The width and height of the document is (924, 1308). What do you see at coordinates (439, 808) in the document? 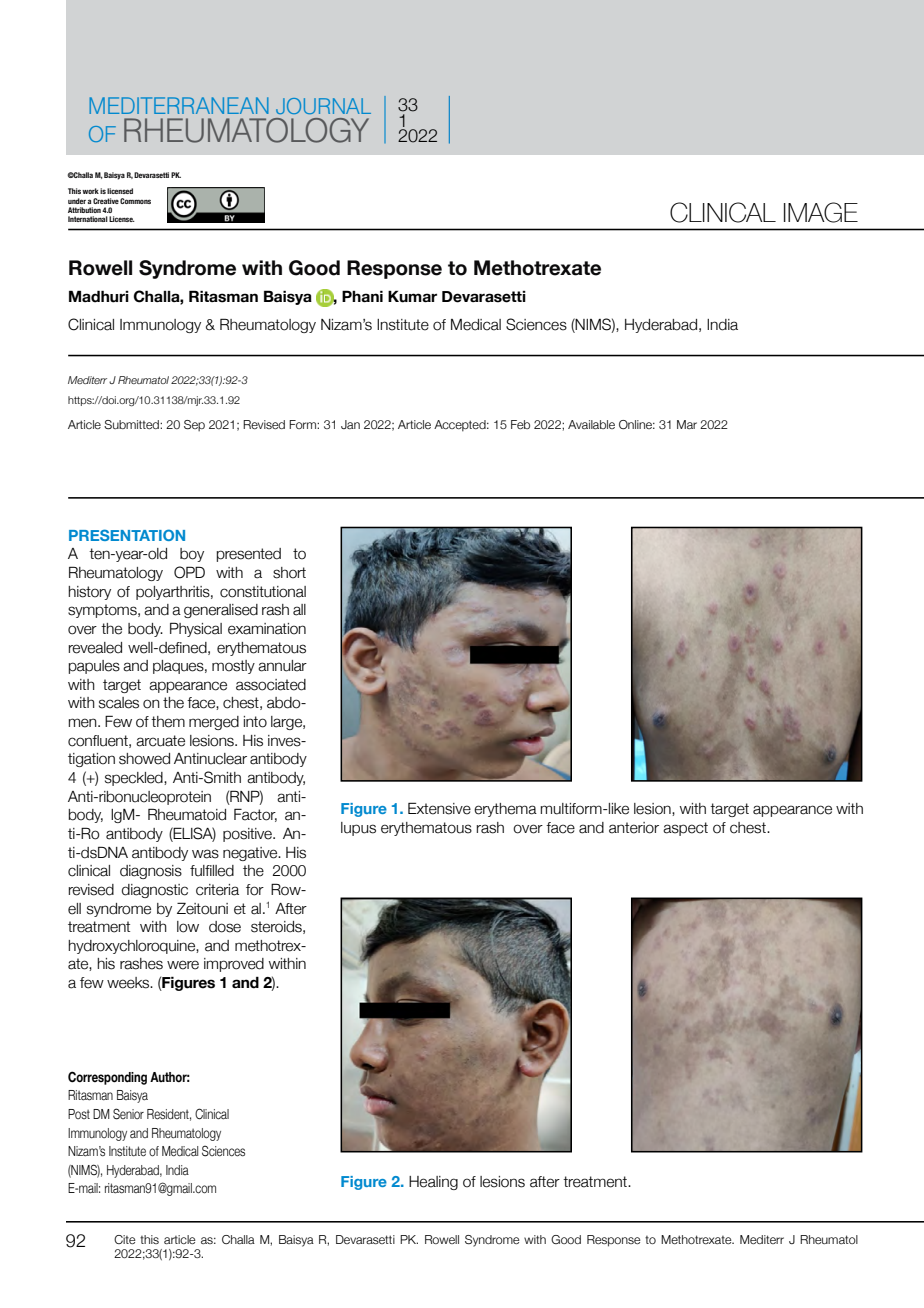
I see `Extensive` at bounding box center [439, 808].
